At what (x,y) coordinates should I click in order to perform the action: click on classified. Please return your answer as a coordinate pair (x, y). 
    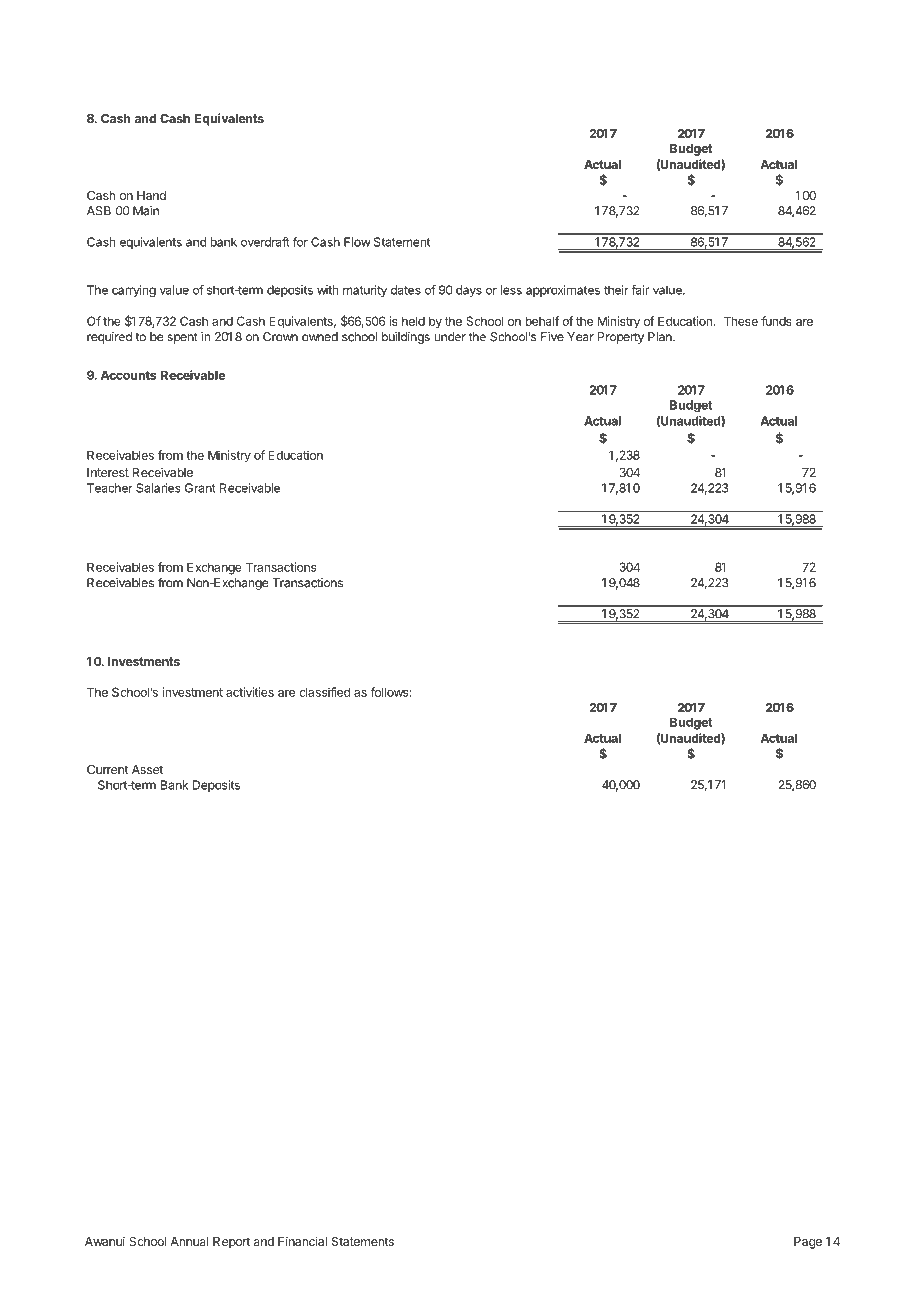
    Looking at the image, I should click on (324, 692).
